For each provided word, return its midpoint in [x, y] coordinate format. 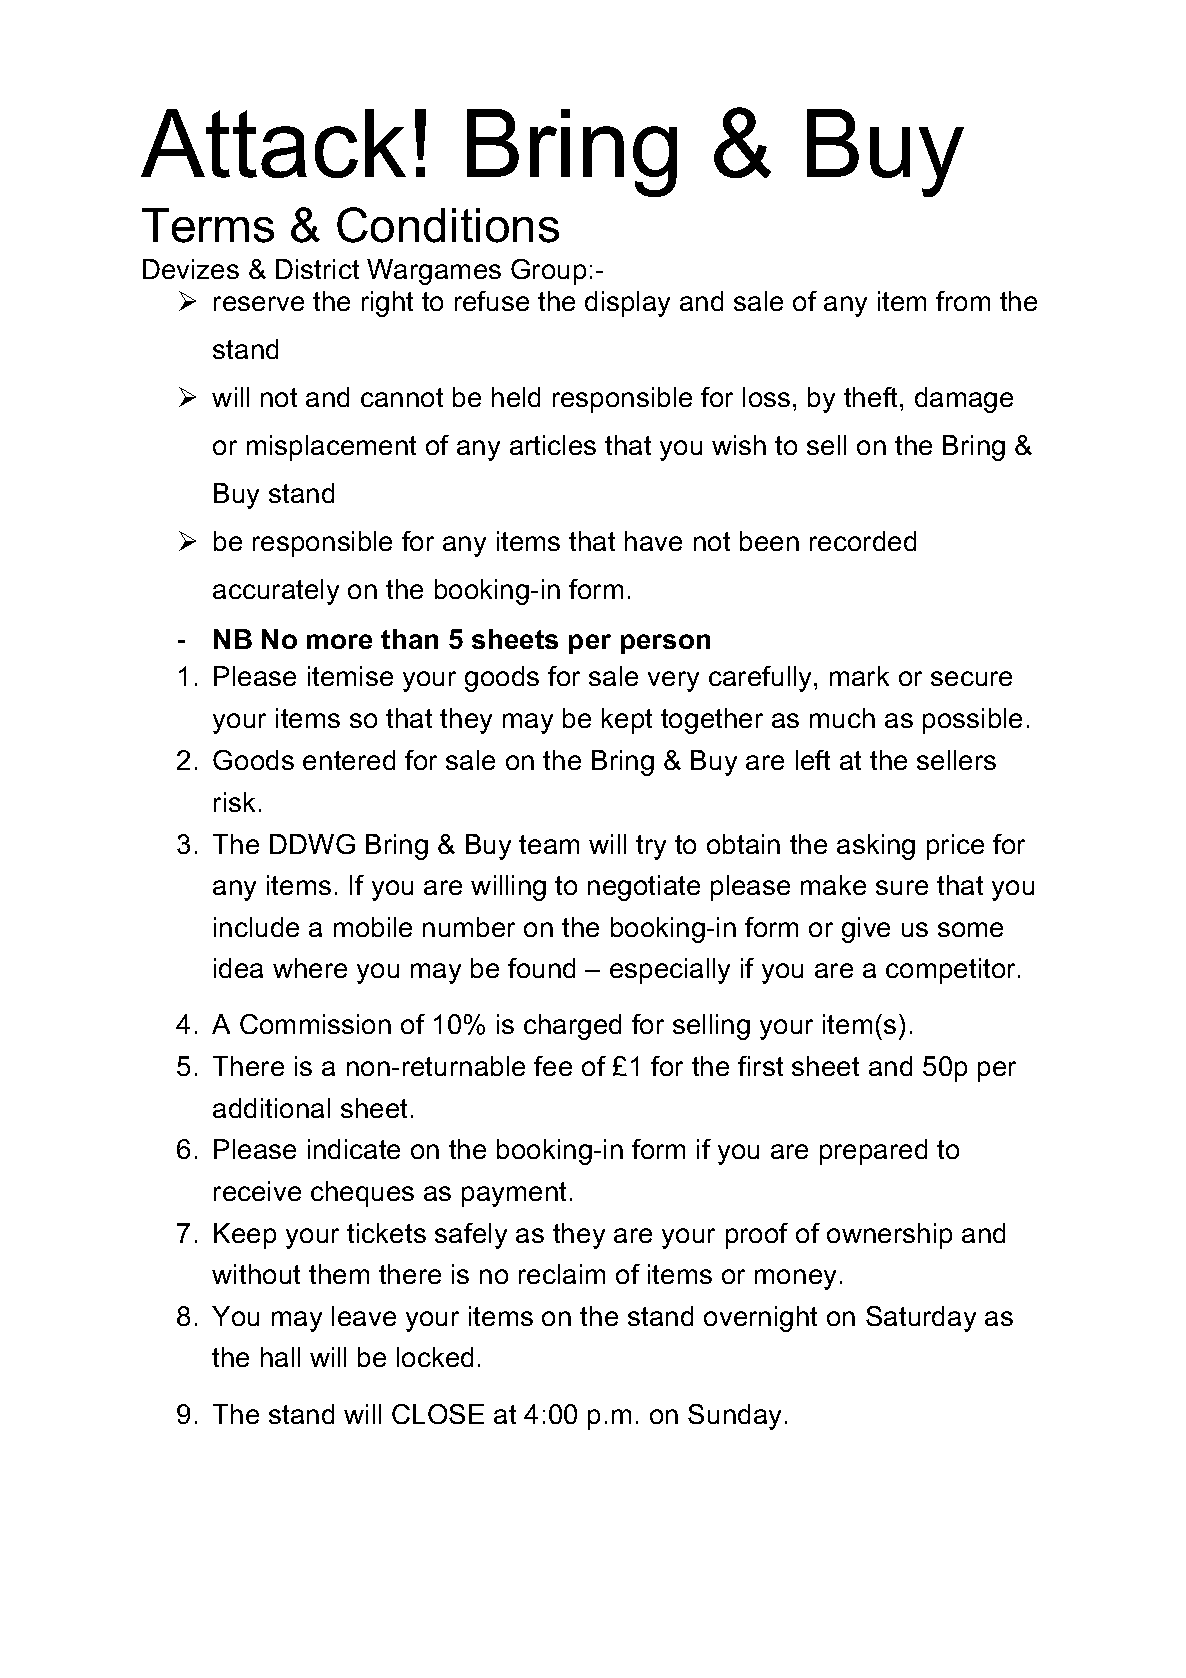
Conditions [448, 225]
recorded [863, 541]
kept [627, 721]
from [963, 301]
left [813, 760]
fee [553, 1066]
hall [280, 1357]
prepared [873, 1152]
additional [271, 1108]
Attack [273, 143]
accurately [276, 592]
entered [349, 760]
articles [553, 445]
